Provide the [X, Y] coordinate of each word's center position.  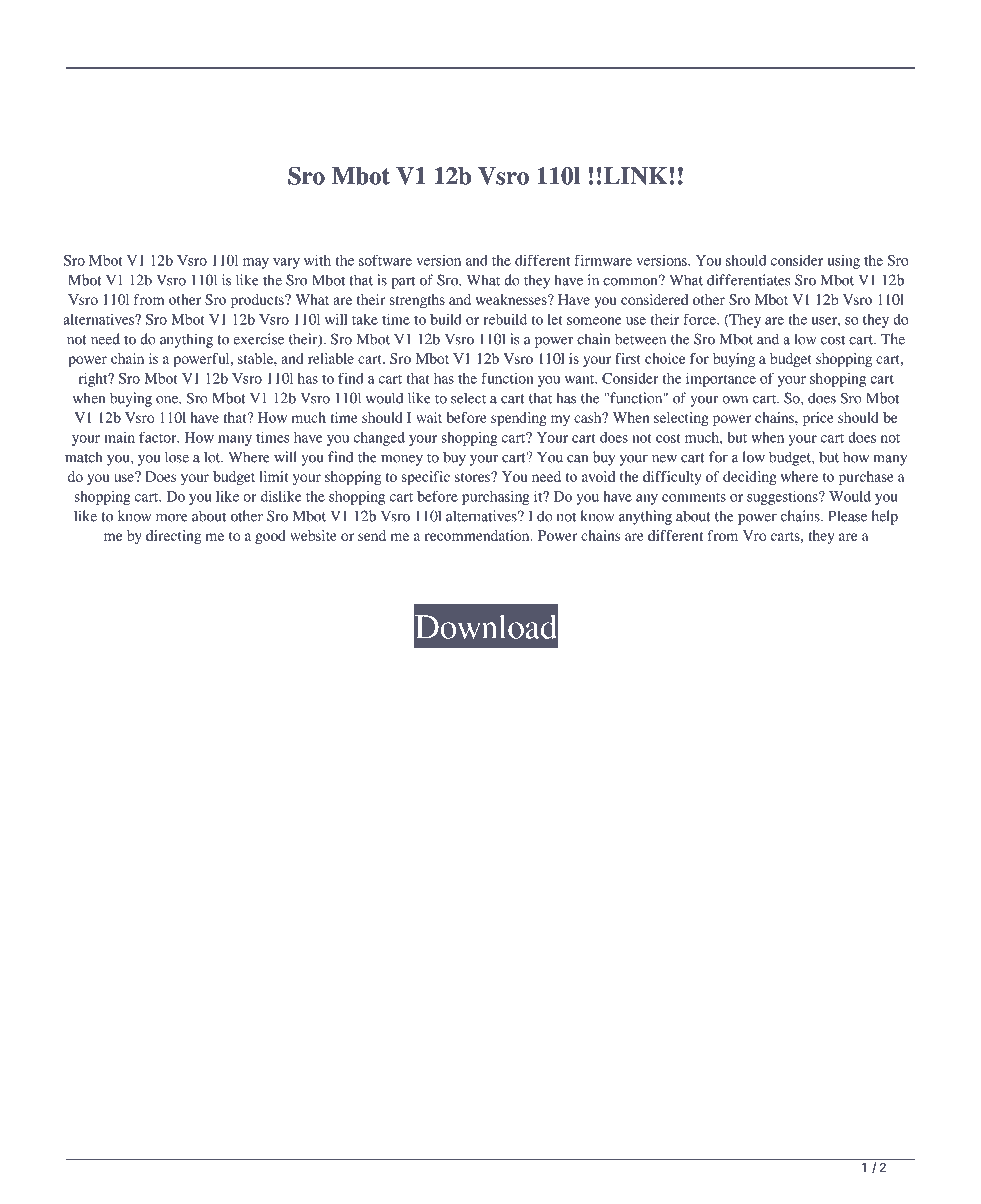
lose [177, 457]
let [555, 319]
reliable [331, 358]
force [700, 319]
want [581, 379]
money [402, 460]
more [172, 518]
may [256, 263]
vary [286, 263]
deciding [750, 478]
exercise [258, 339]
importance [721, 380]
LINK [637, 176]
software [385, 260]
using [844, 262]
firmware [603, 260]
